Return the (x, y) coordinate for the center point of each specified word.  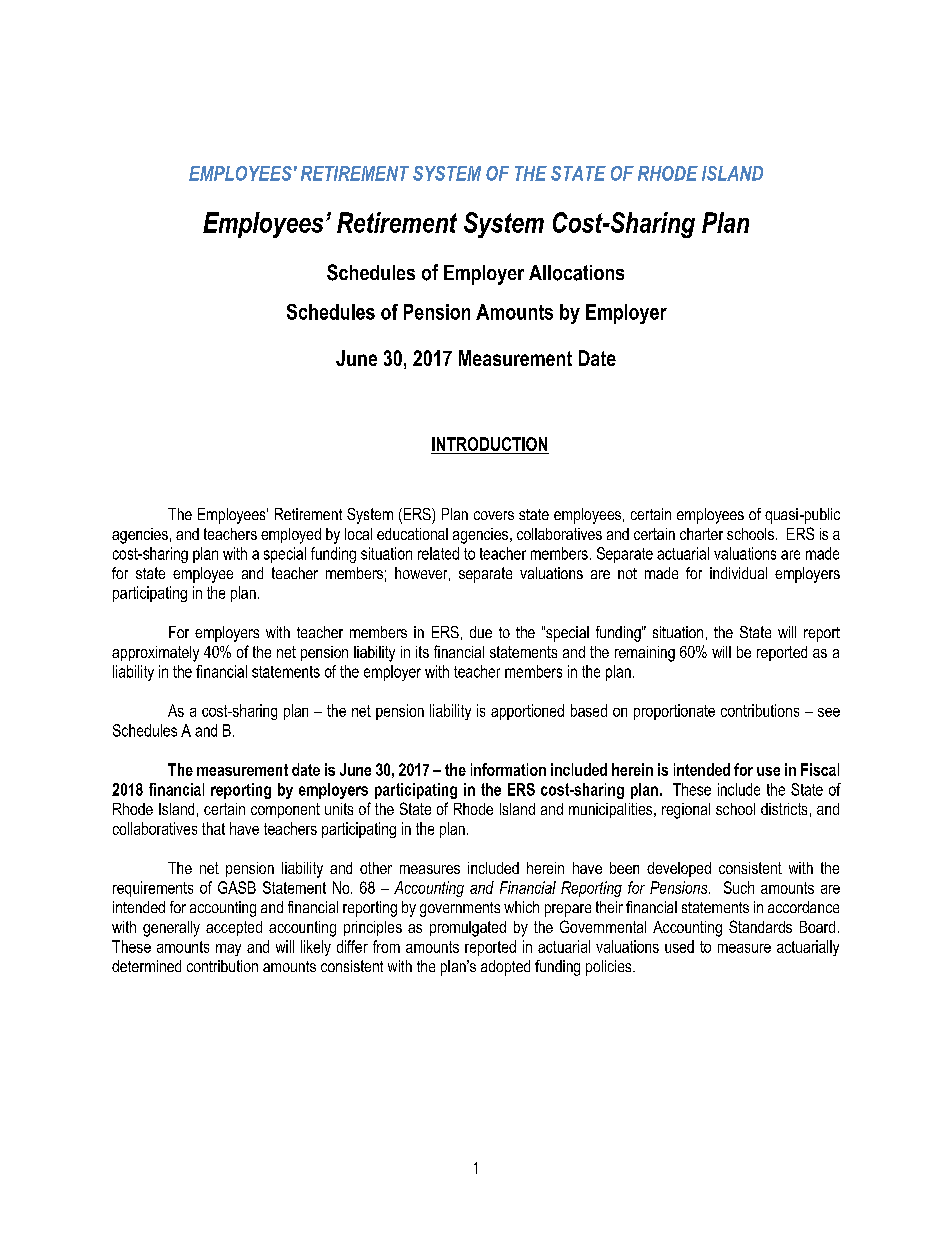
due (481, 632)
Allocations (576, 273)
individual (738, 573)
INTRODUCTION (490, 445)
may (228, 950)
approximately (155, 654)
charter (701, 534)
